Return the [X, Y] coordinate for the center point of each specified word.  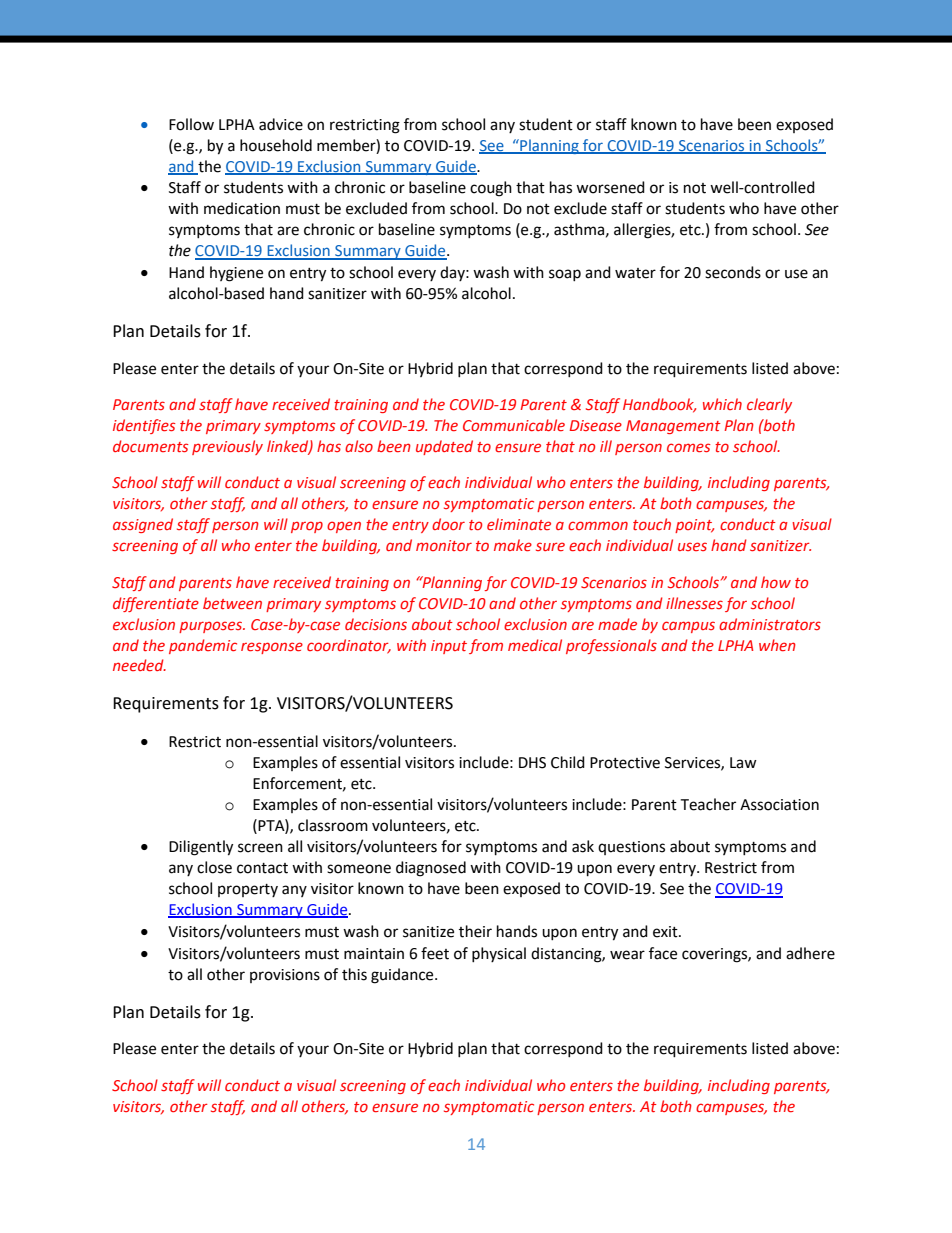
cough [491, 189]
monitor [444, 545]
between [232, 603]
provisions [285, 976]
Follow [191, 124]
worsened [610, 187]
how [776, 582]
